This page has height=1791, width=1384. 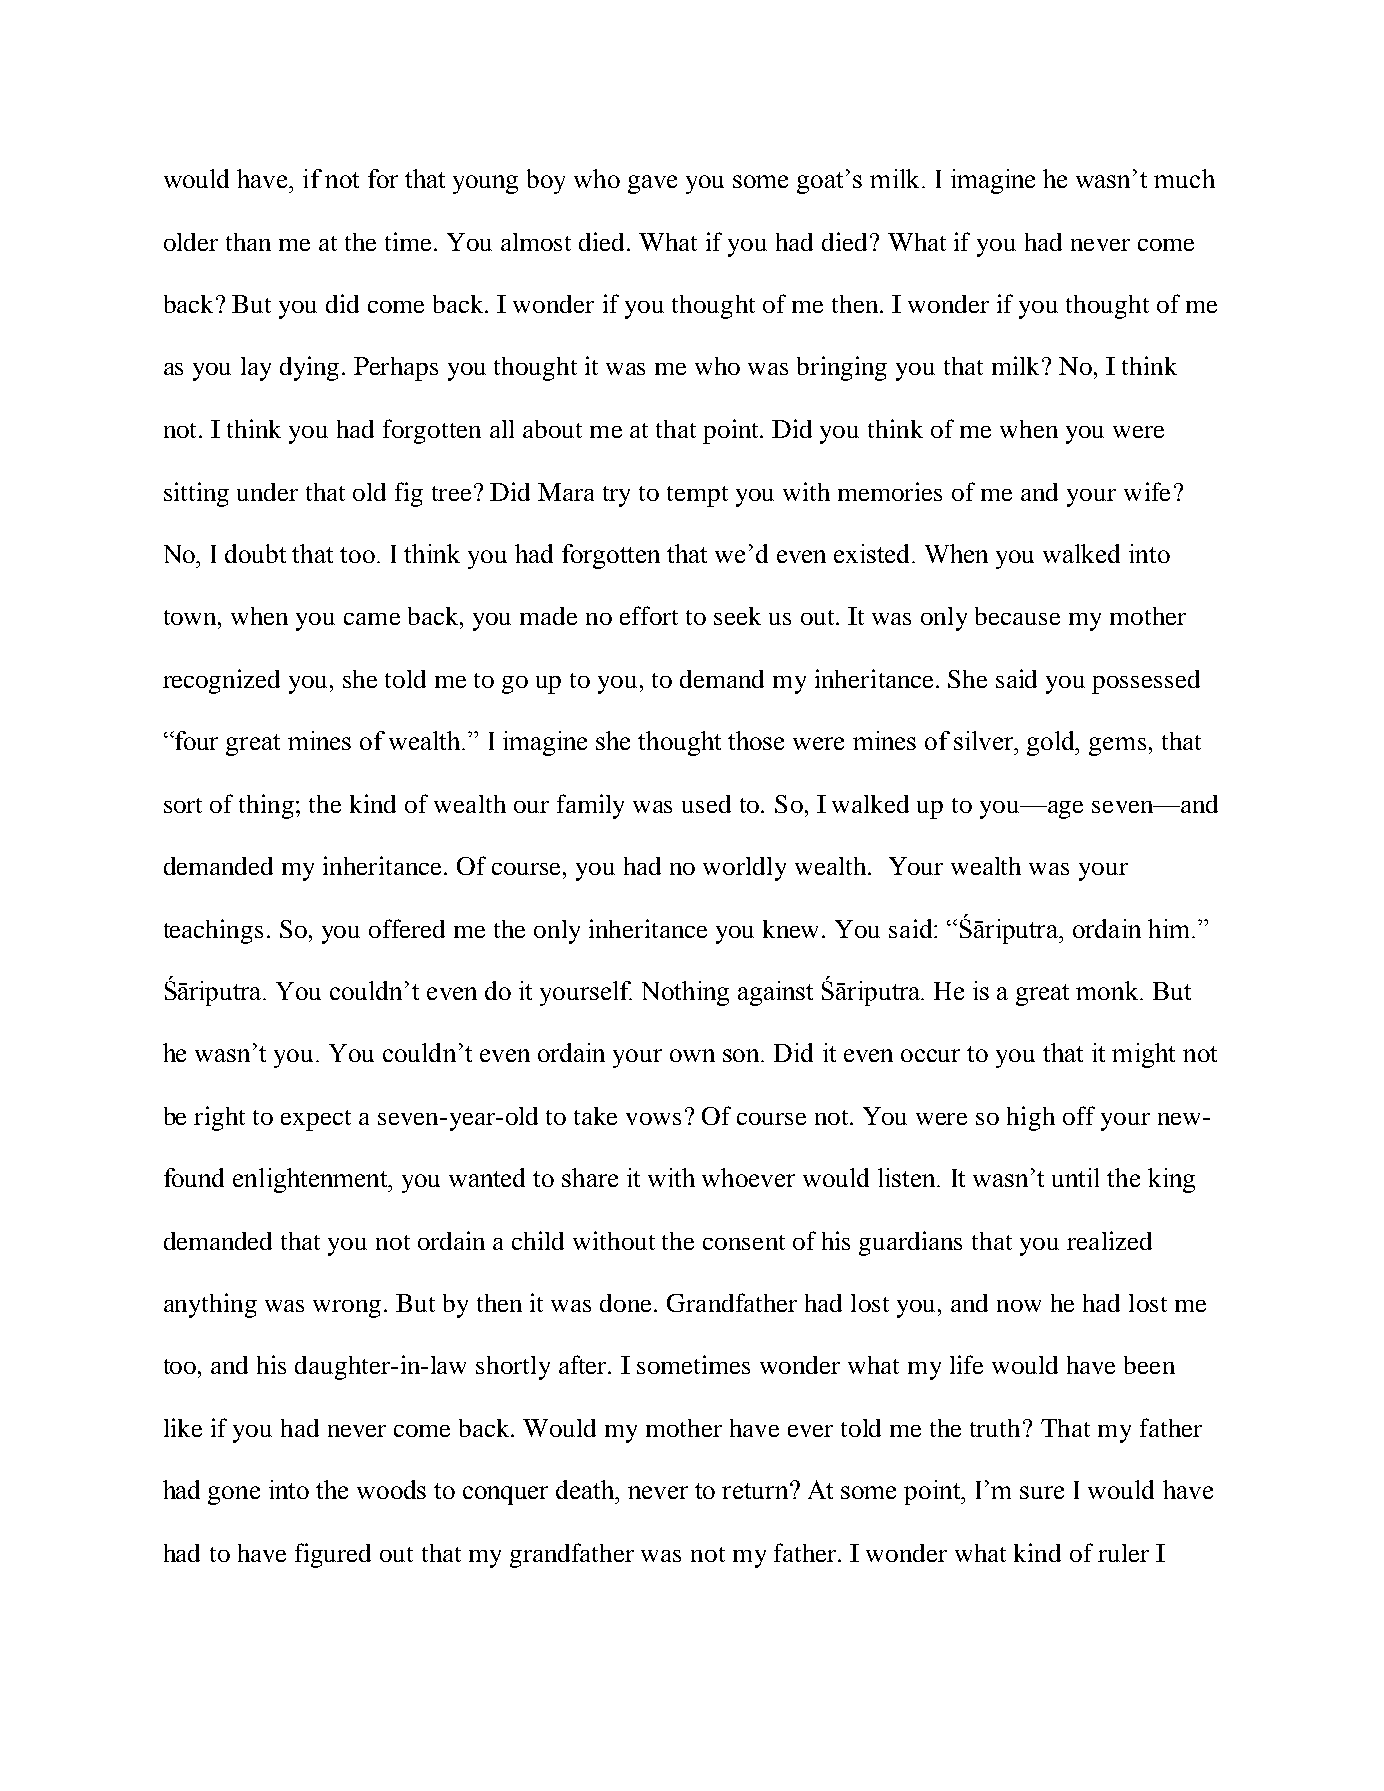 What do you see at coordinates (248, 242) in the page?
I see `than` at bounding box center [248, 242].
